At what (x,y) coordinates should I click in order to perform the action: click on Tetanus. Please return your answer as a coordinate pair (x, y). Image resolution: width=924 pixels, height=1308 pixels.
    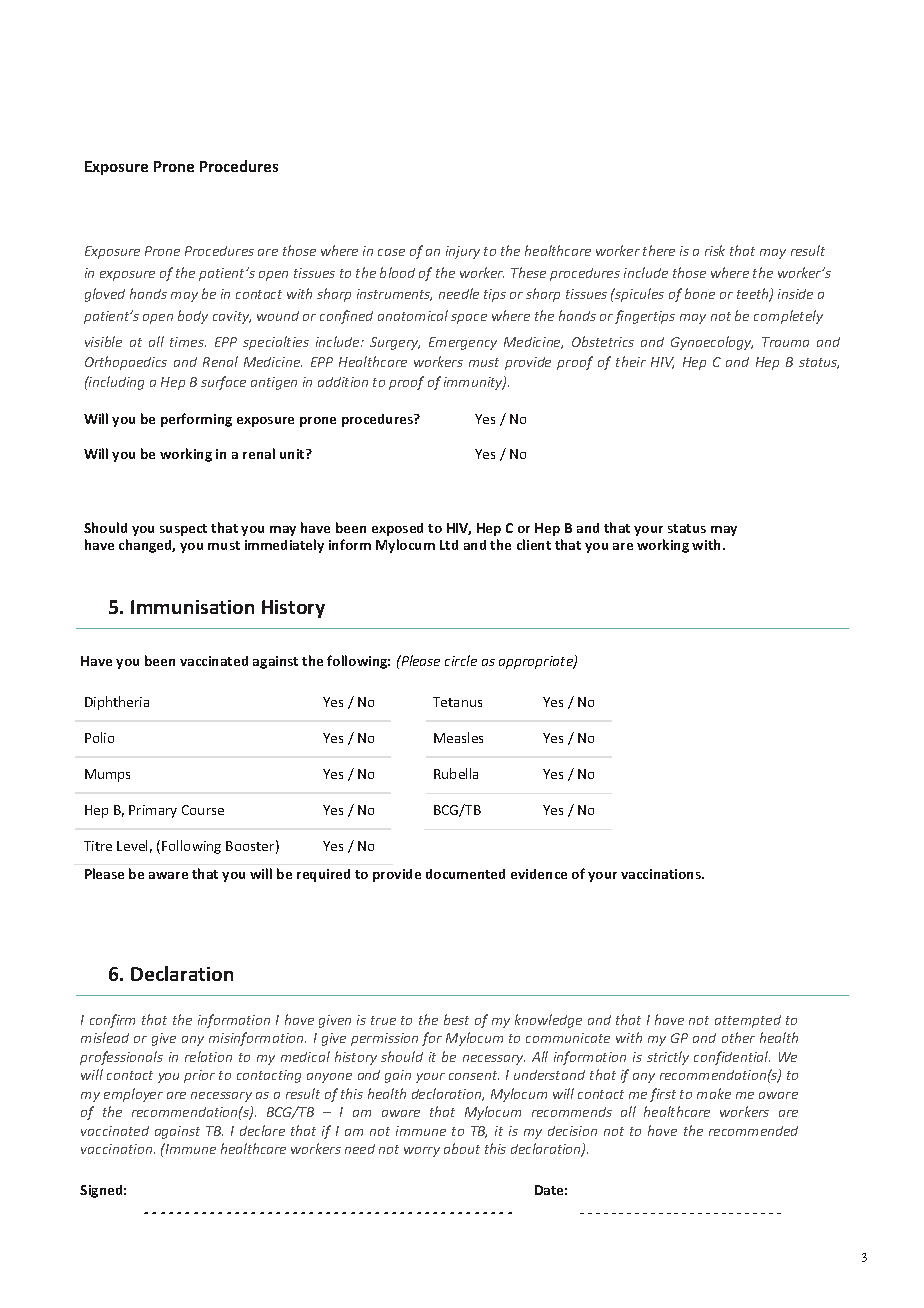
    Looking at the image, I should click on (457, 702).
